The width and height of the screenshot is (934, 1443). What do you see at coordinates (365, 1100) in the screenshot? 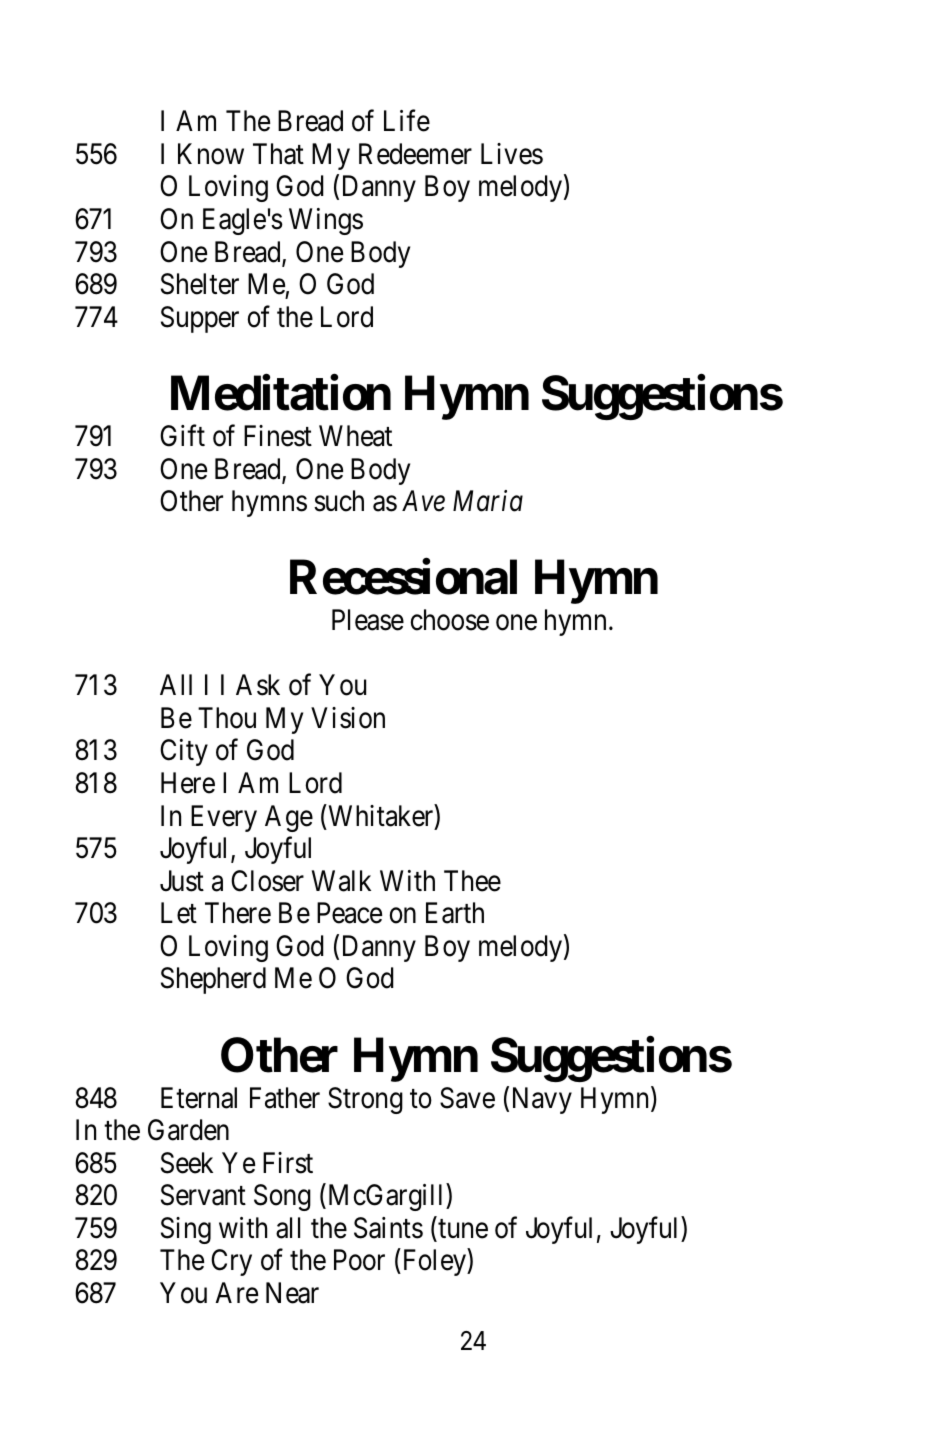
I see `Strong` at bounding box center [365, 1100].
